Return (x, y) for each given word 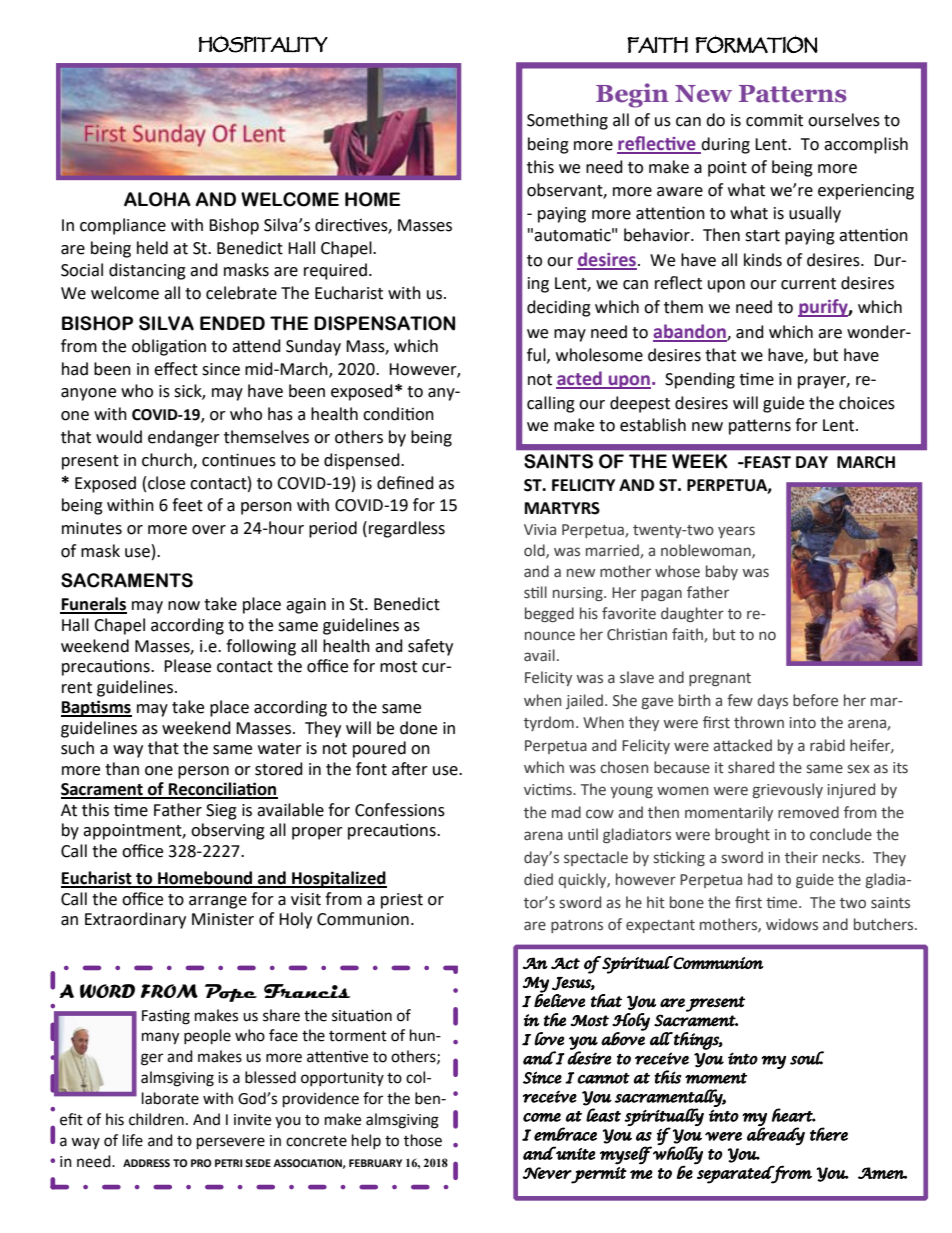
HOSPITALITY (263, 44)
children (156, 1119)
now (184, 606)
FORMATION (756, 44)
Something (567, 121)
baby (722, 572)
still (535, 592)
